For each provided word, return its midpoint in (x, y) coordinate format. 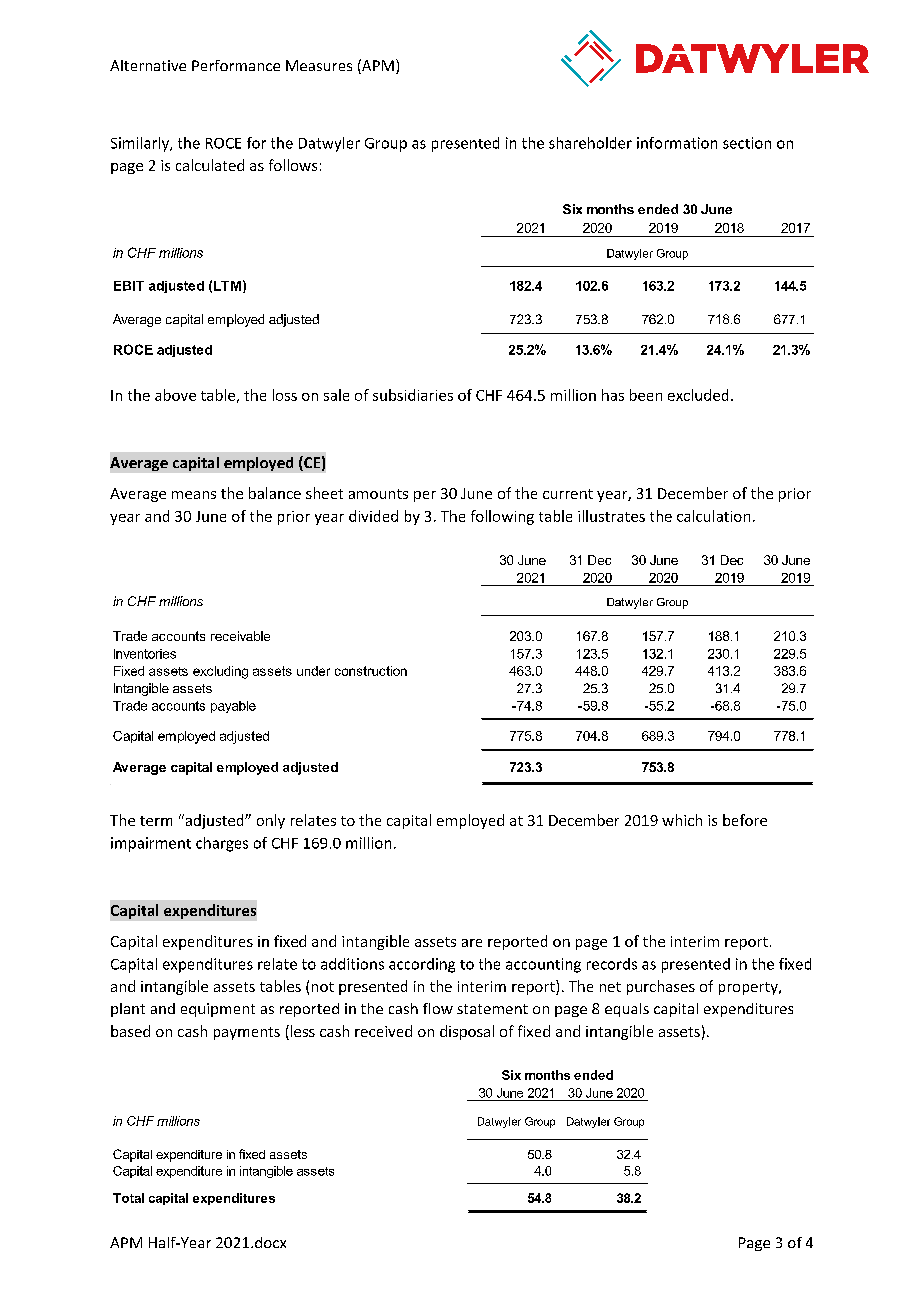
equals (627, 1010)
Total (128, 1198)
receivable (240, 636)
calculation (713, 516)
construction (371, 671)
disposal (467, 1032)
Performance (236, 65)
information (677, 143)
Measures (319, 65)
